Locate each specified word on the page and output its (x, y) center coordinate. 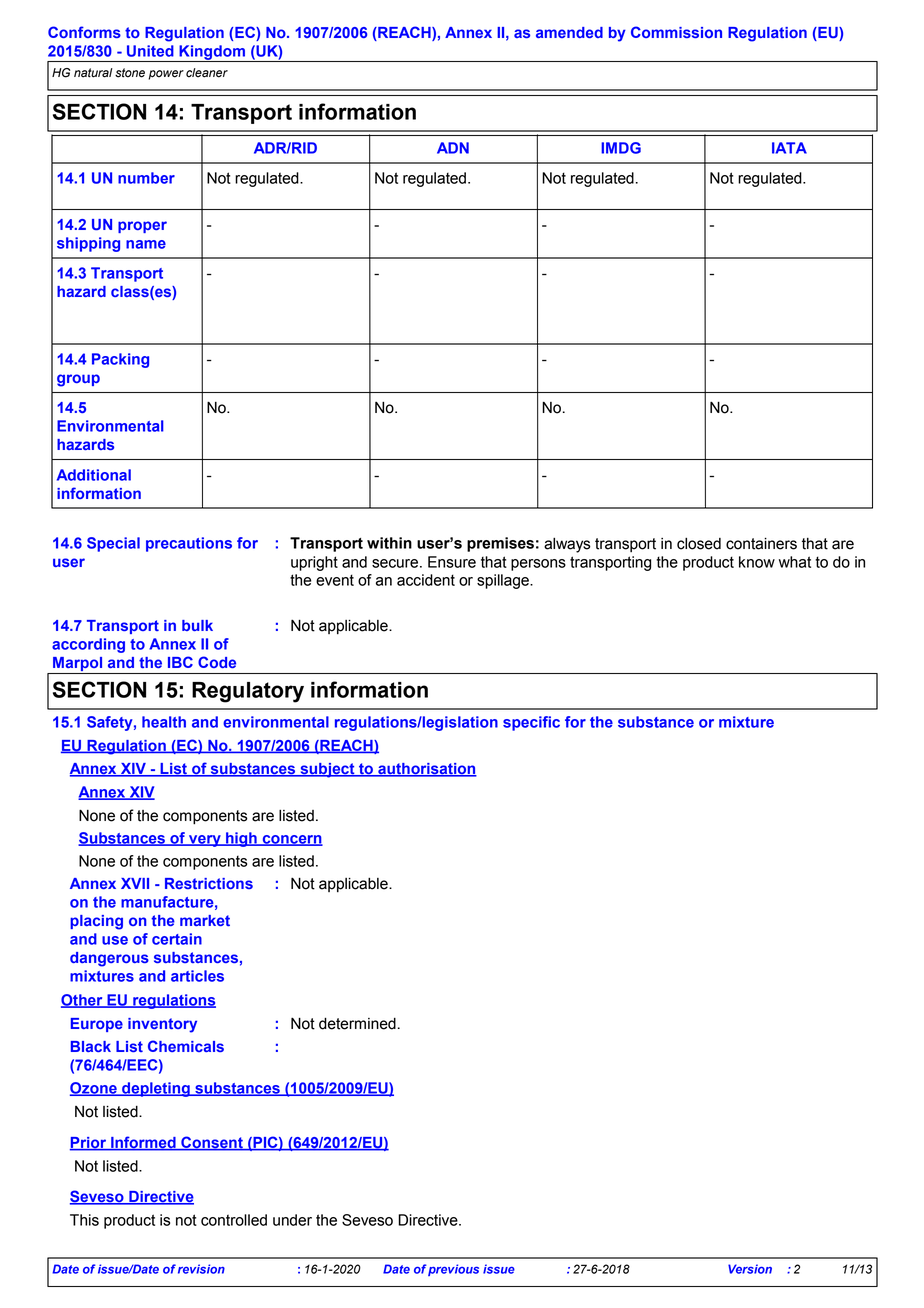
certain (177, 939)
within (389, 543)
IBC (180, 662)
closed (699, 544)
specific (531, 723)
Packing (120, 360)
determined (357, 1023)
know (757, 562)
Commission (676, 32)
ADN (453, 148)
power (166, 75)
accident (426, 580)
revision (201, 1269)
